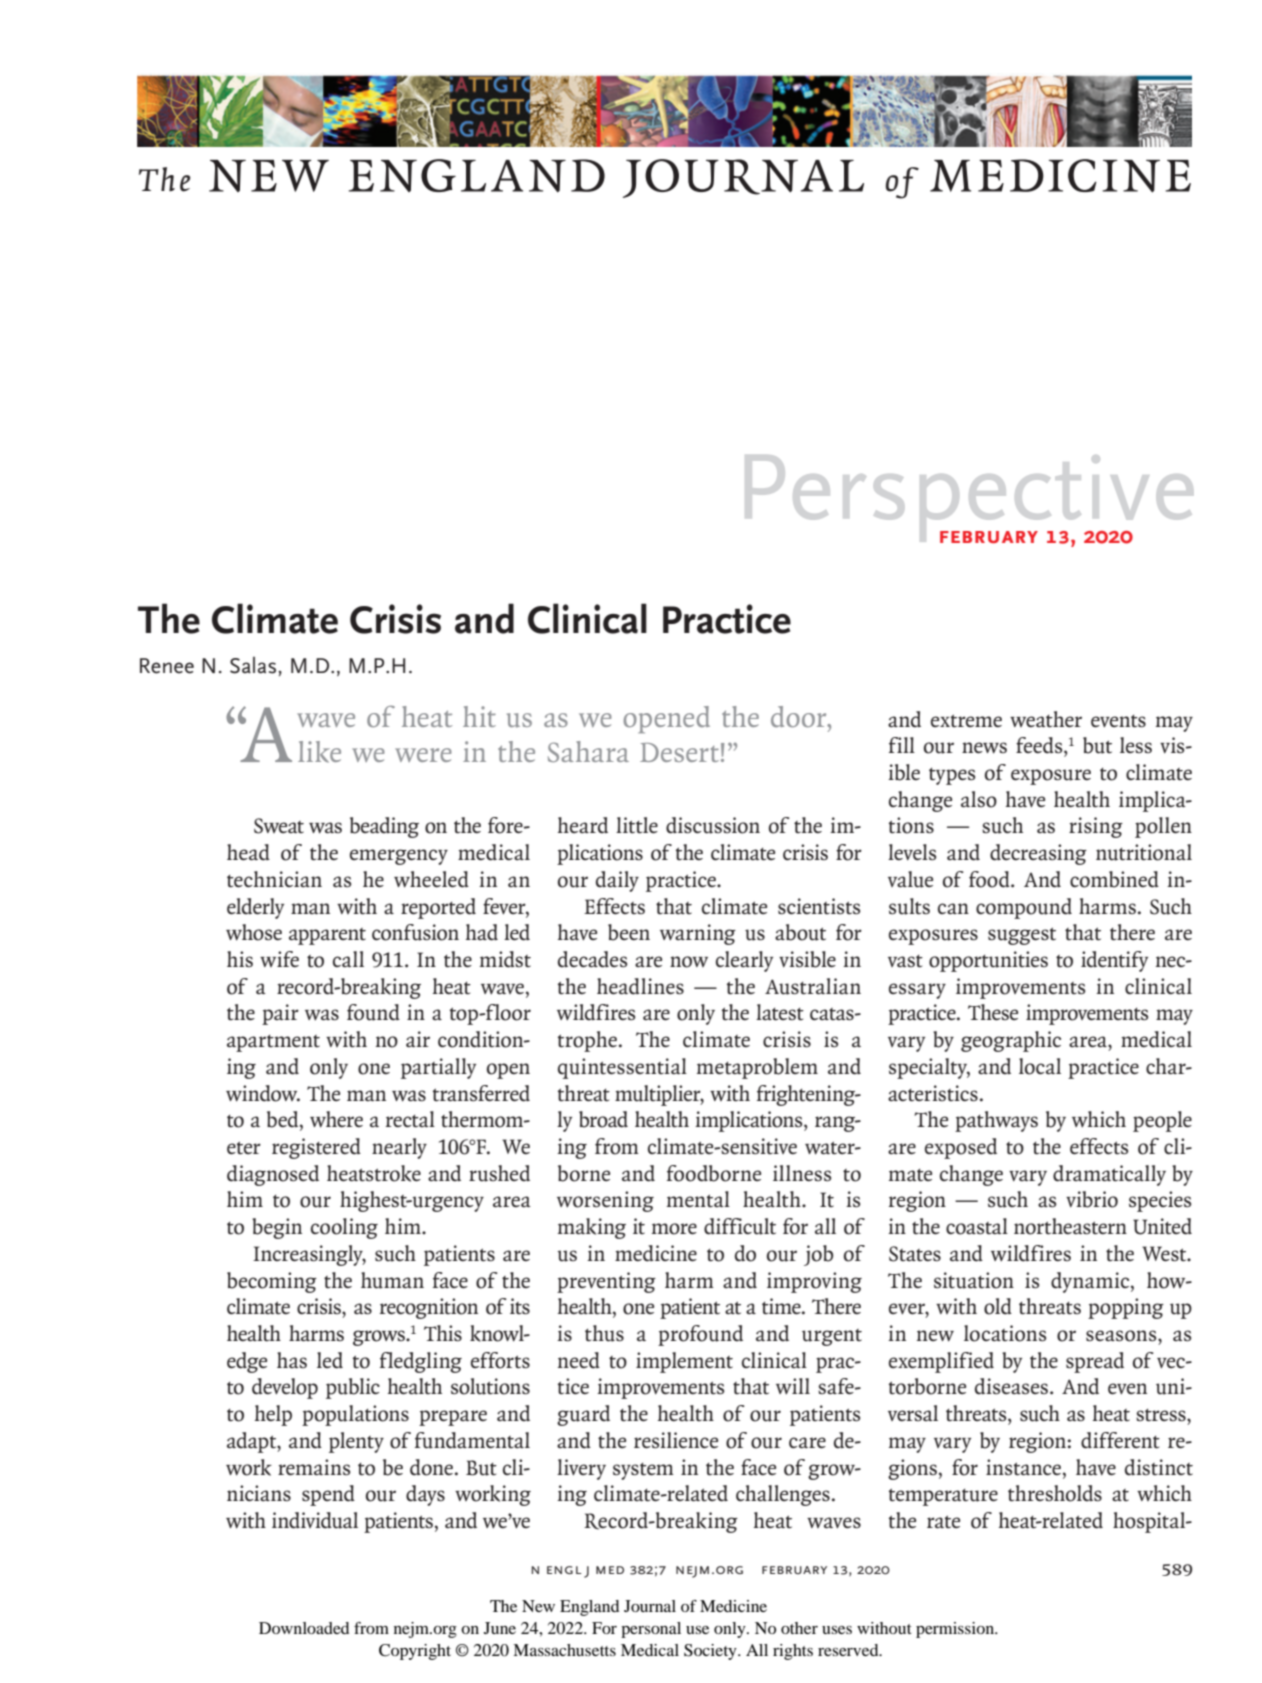 Image resolution: width=1262 pixels, height=1683 pixels. I want to click on weather, so click(1046, 719).
